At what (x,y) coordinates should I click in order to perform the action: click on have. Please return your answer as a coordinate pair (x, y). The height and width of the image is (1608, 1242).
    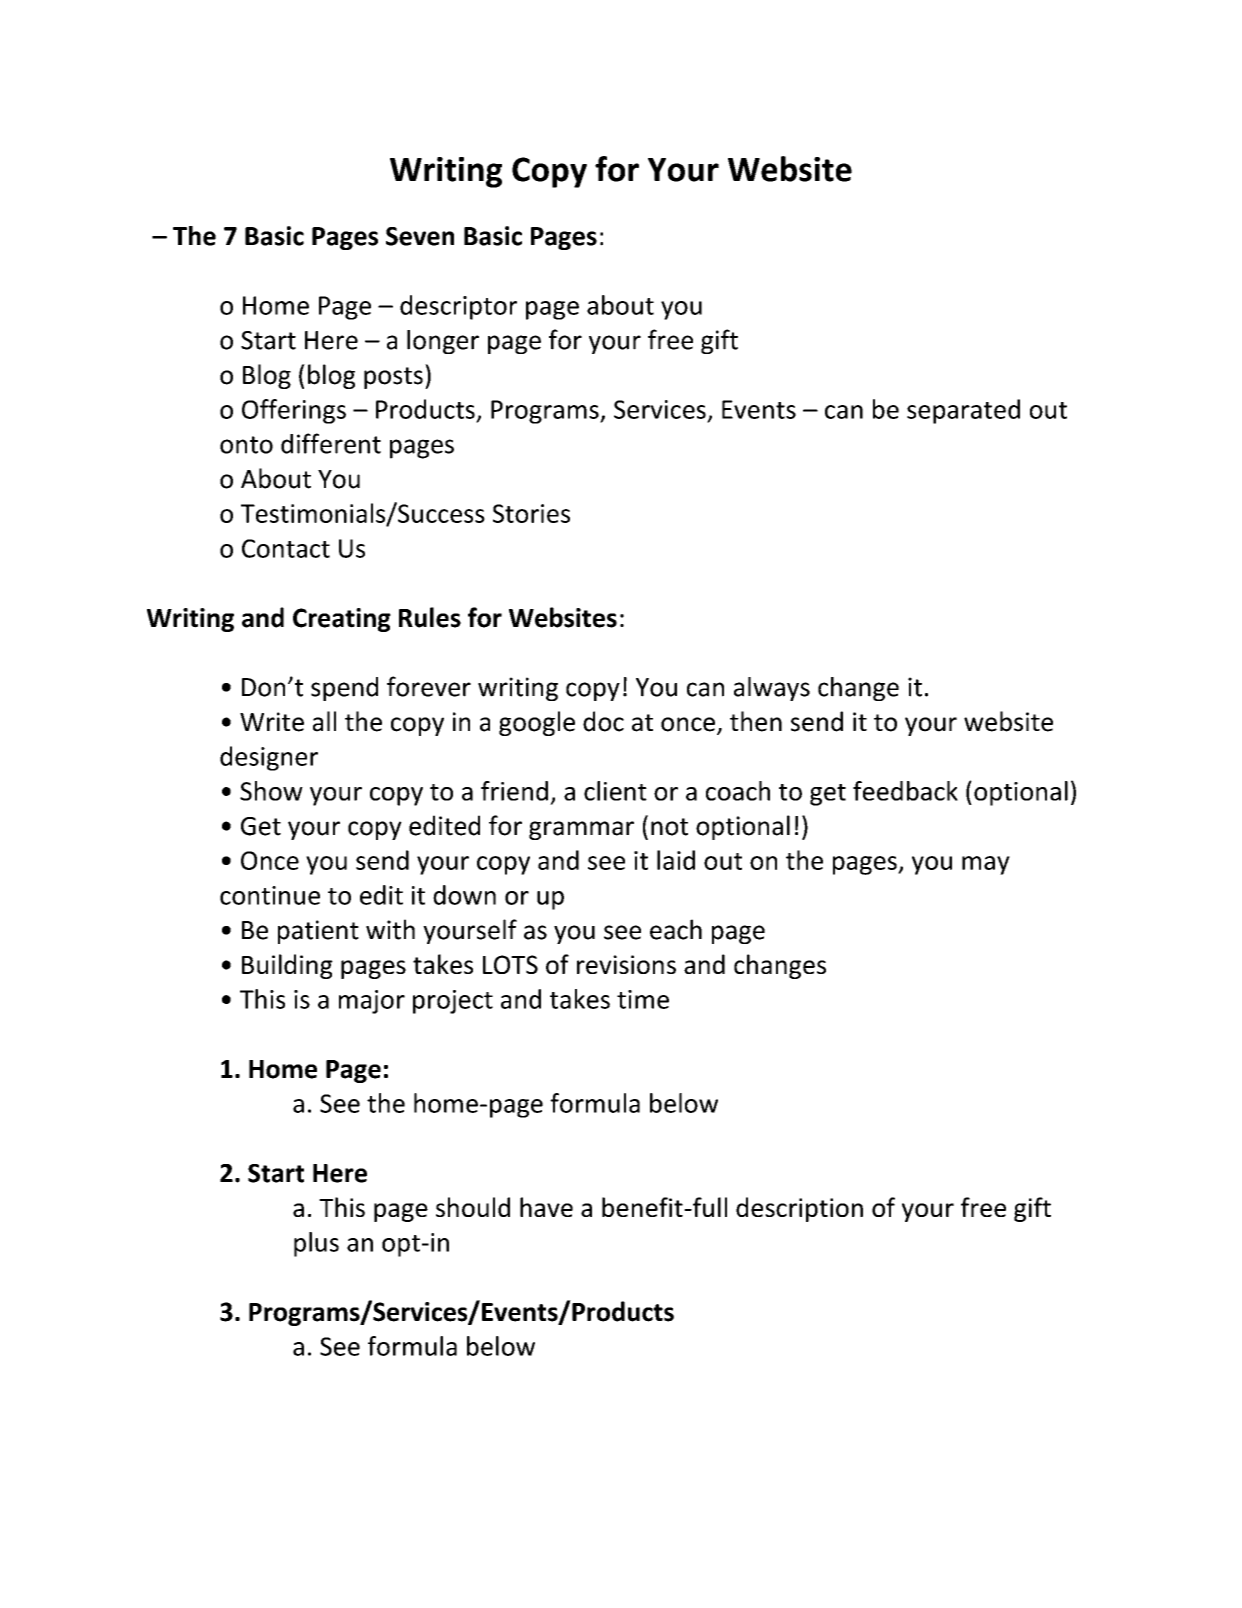
    Looking at the image, I should click on (546, 1207).
